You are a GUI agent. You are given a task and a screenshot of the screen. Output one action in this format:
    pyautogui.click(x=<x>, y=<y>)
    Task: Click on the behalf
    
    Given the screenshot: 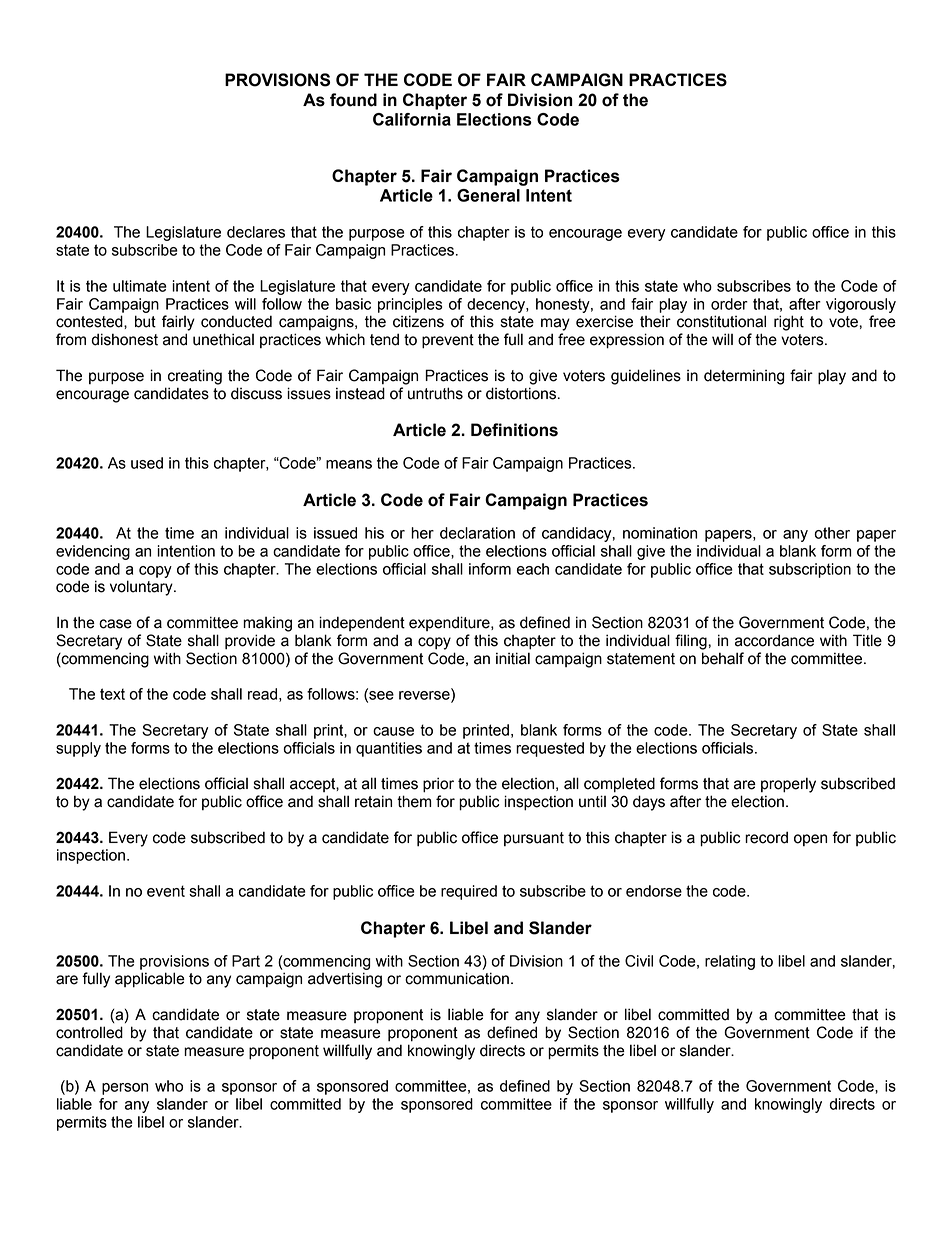 What is the action you would take?
    pyautogui.click(x=723, y=658)
